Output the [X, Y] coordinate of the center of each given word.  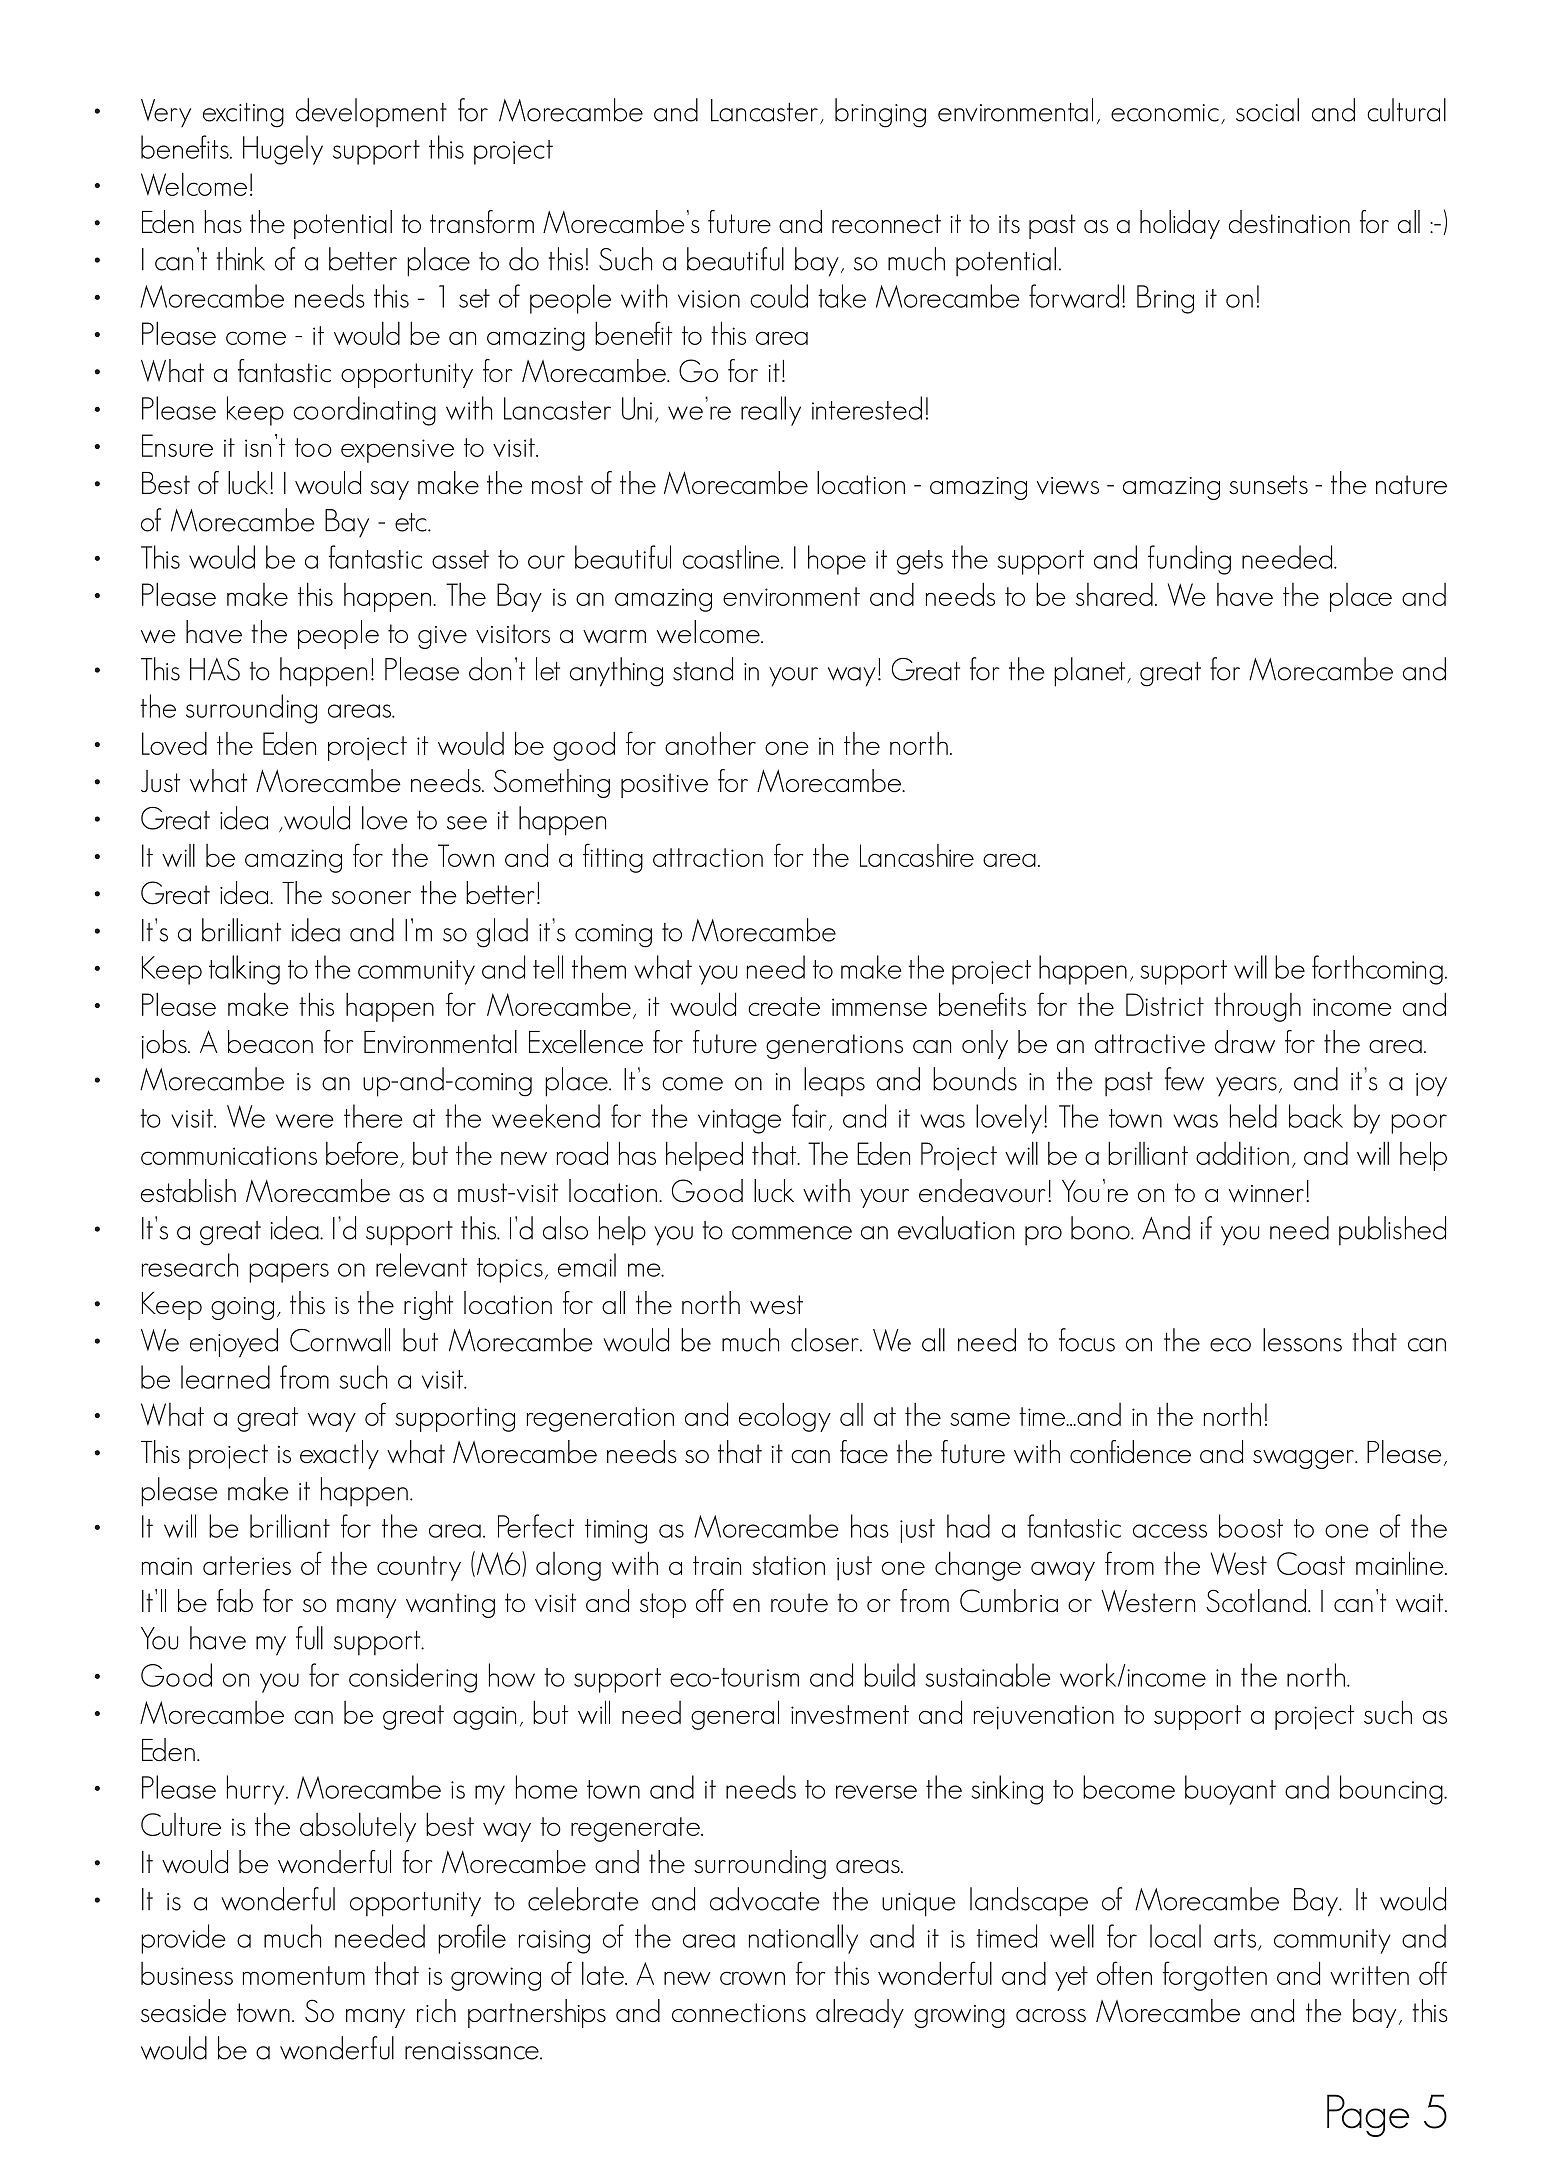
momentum [304, 1975]
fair [809, 1116]
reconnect [886, 224]
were [305, 1121]
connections [739, 2013]
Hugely [283, 150]
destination [1289, 222]
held [1253, 1116]
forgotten [1215, 1976]
